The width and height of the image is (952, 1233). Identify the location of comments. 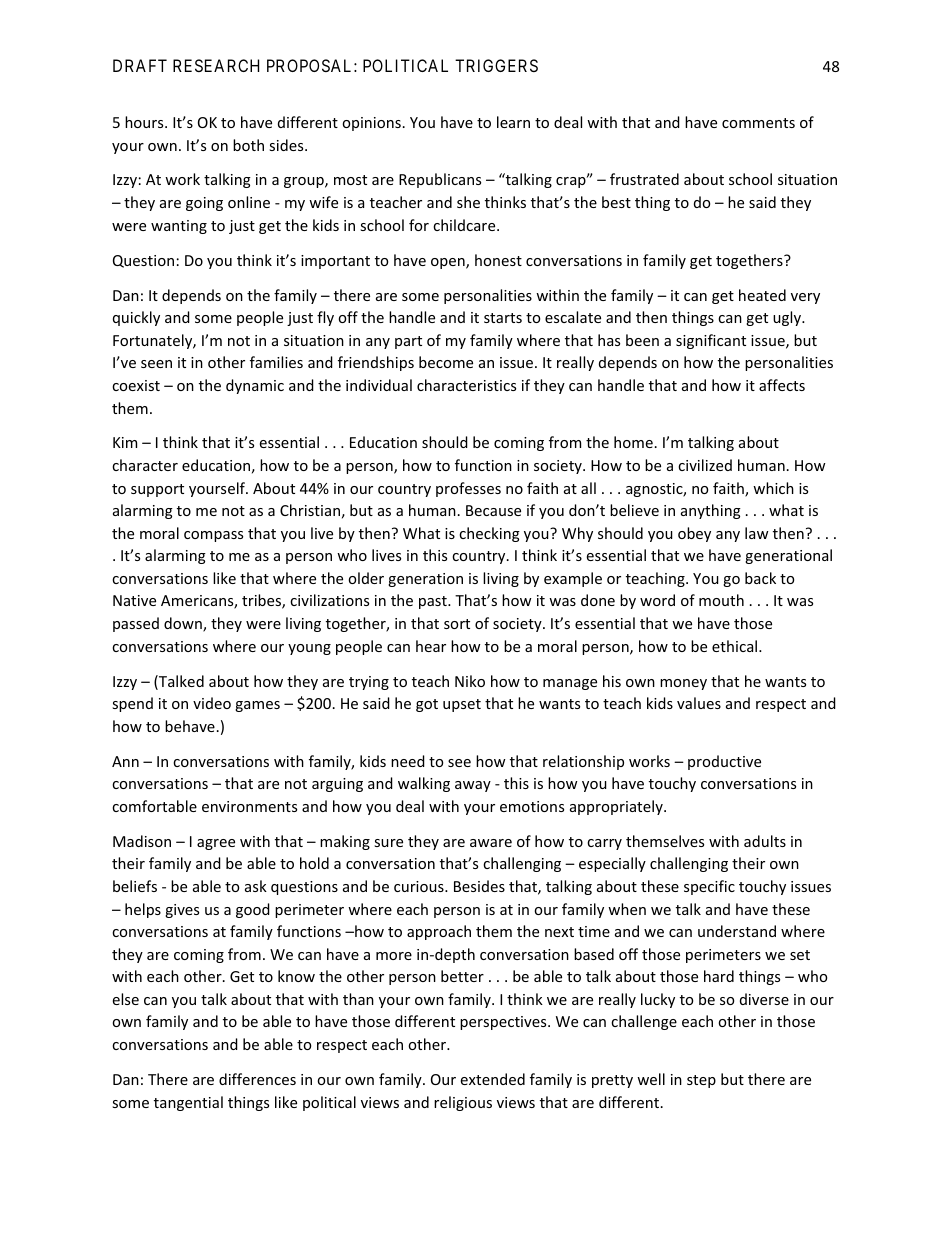
(758, 123).
